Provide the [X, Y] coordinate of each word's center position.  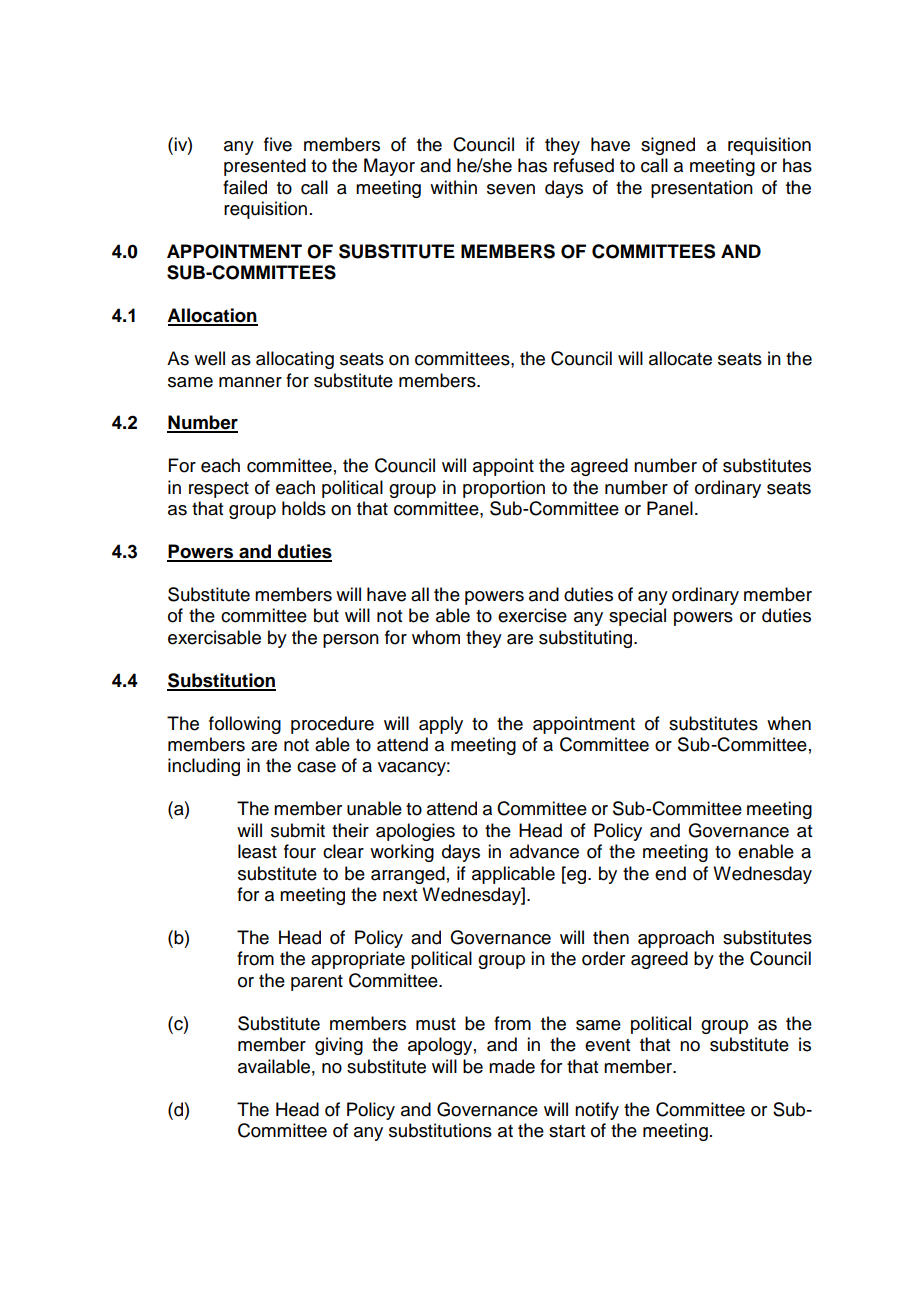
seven [511, 189]
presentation [702, 189]
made [512, 1066]
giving [339, 1046]
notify [597, 1111]
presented [265, 167]
